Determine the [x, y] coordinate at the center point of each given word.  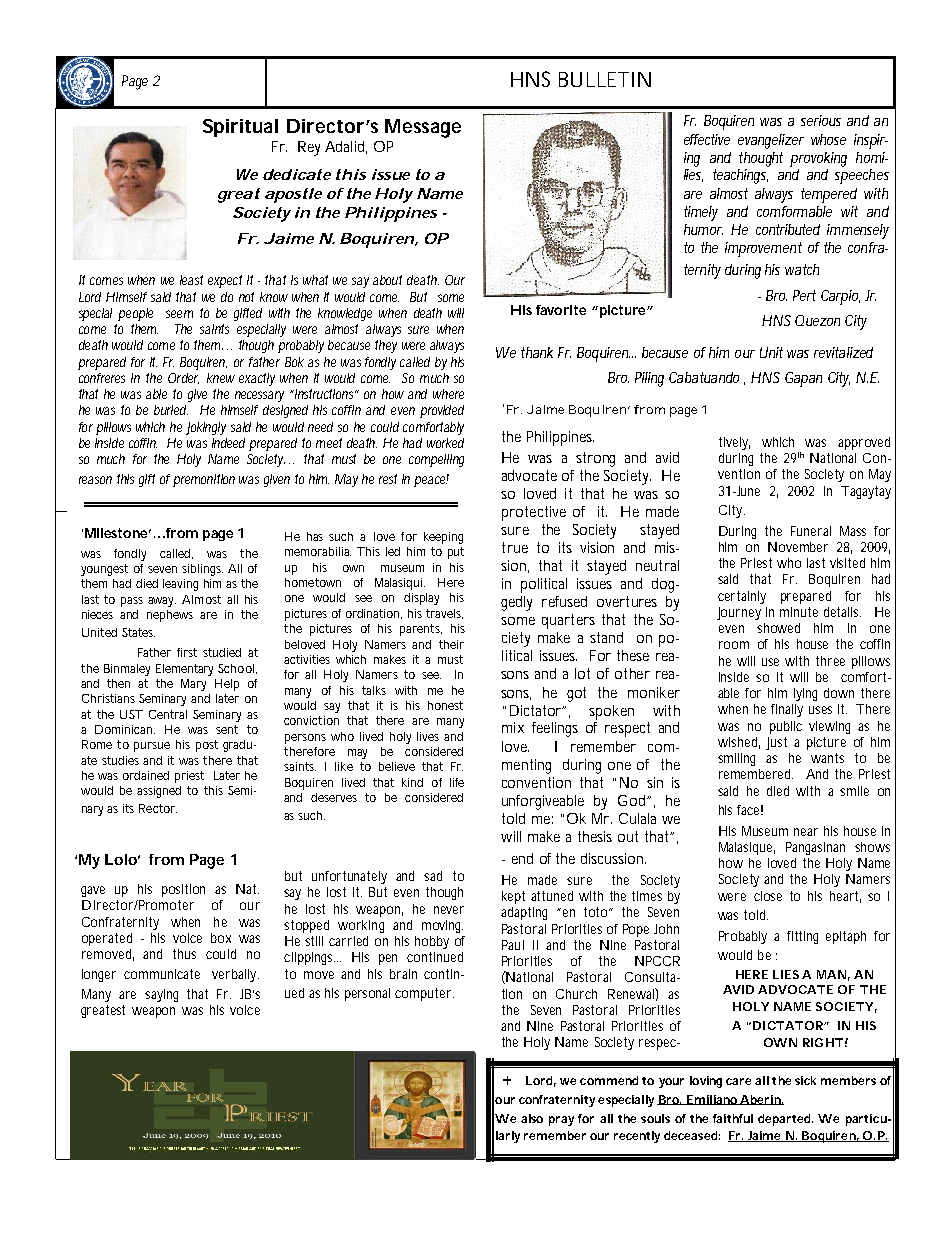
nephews [170, 616]
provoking [818, 159]
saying [161, 995]
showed [778, 628]
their [451, 644]
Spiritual [240, 128]
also [532, 1118]
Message [423, 128]
